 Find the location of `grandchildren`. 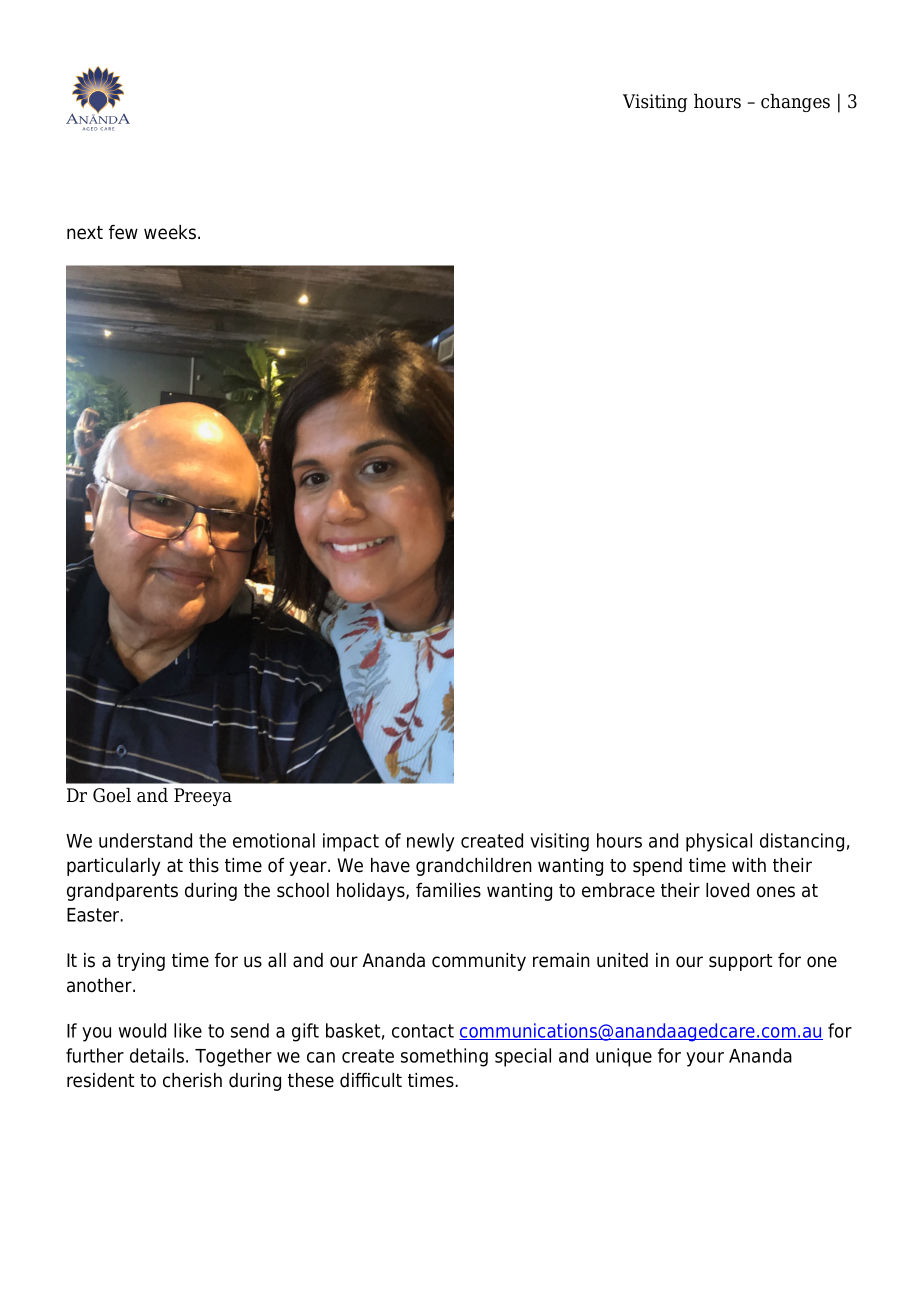

grandchildren is located at coordinates (474, 867).
